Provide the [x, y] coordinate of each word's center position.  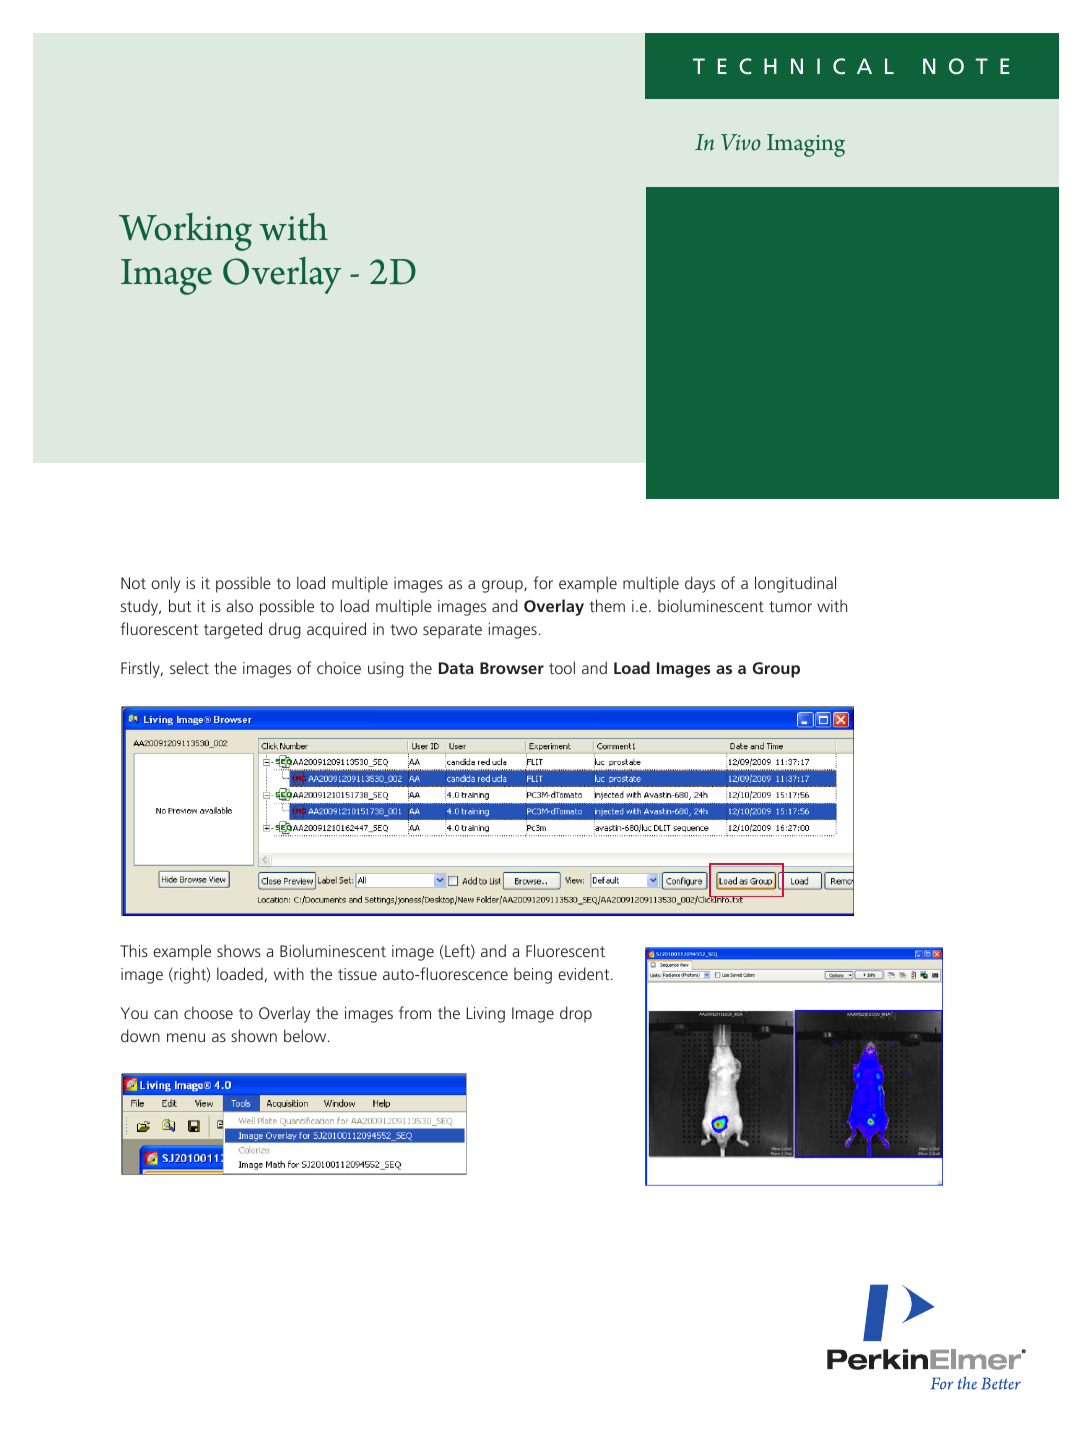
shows [239, 950]
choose [208, 1012]
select [189, 667]
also [239, 605]
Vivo [741, 142]
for [543, 582]
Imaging [806, 145]
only [165, 584]
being [533, 975]
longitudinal [795, 584]
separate [452, 631]
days [700, 584]
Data [456, 668]
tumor [790, 606]
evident [585, 973]
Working [185, 232]
